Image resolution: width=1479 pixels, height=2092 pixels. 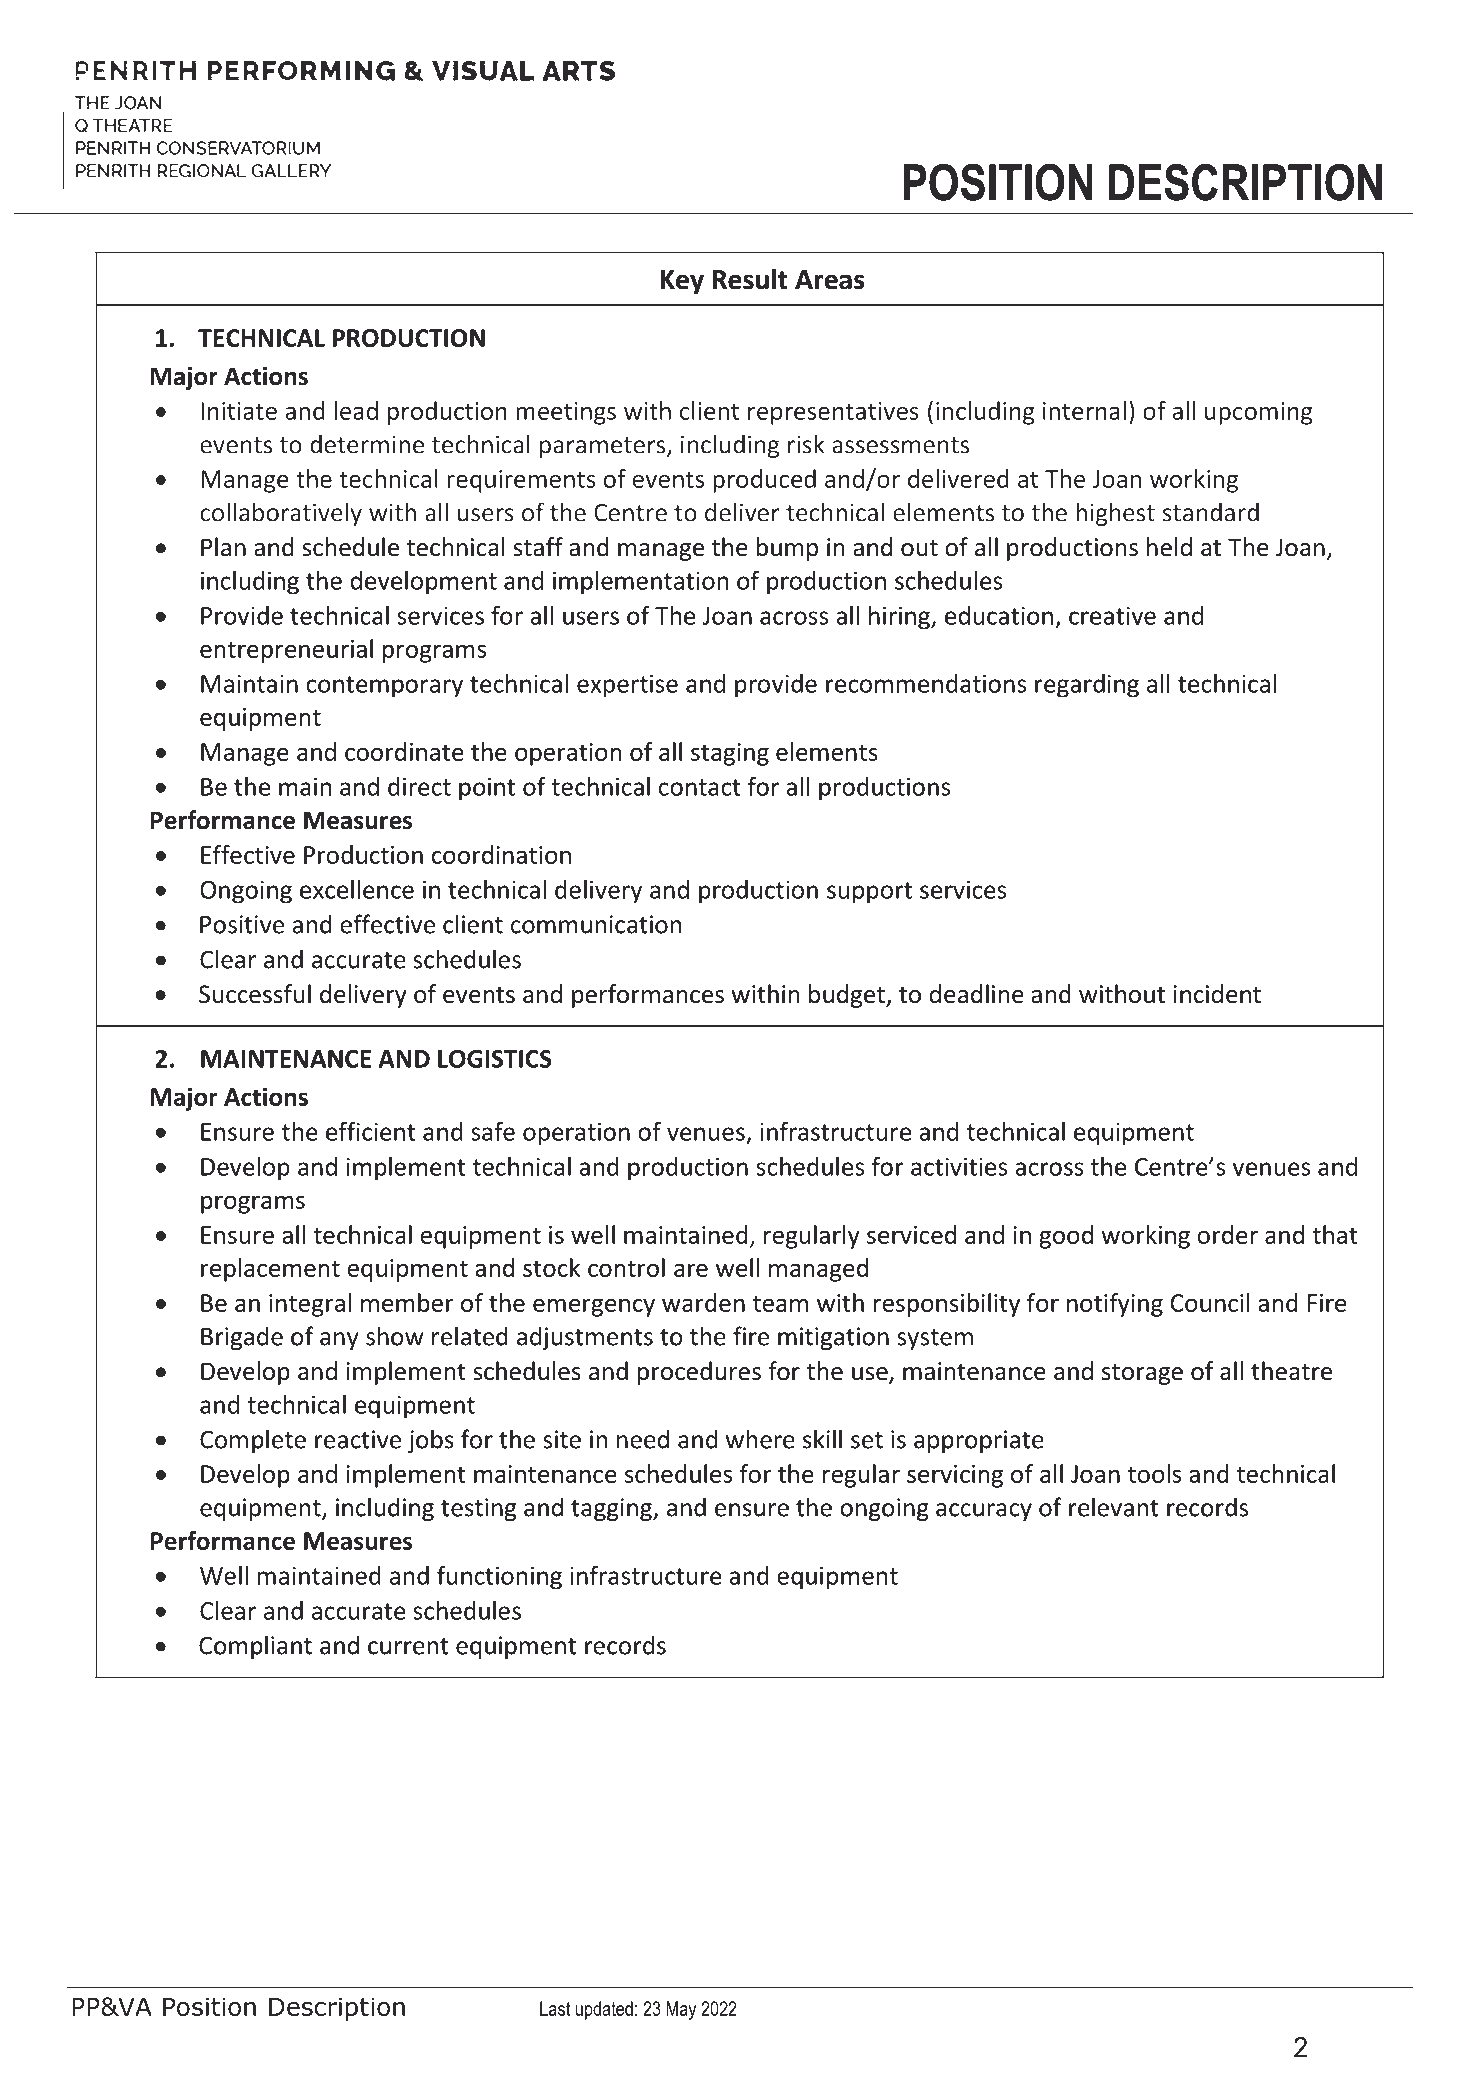 I want to click on Last, so click(x=555, y=2008).
